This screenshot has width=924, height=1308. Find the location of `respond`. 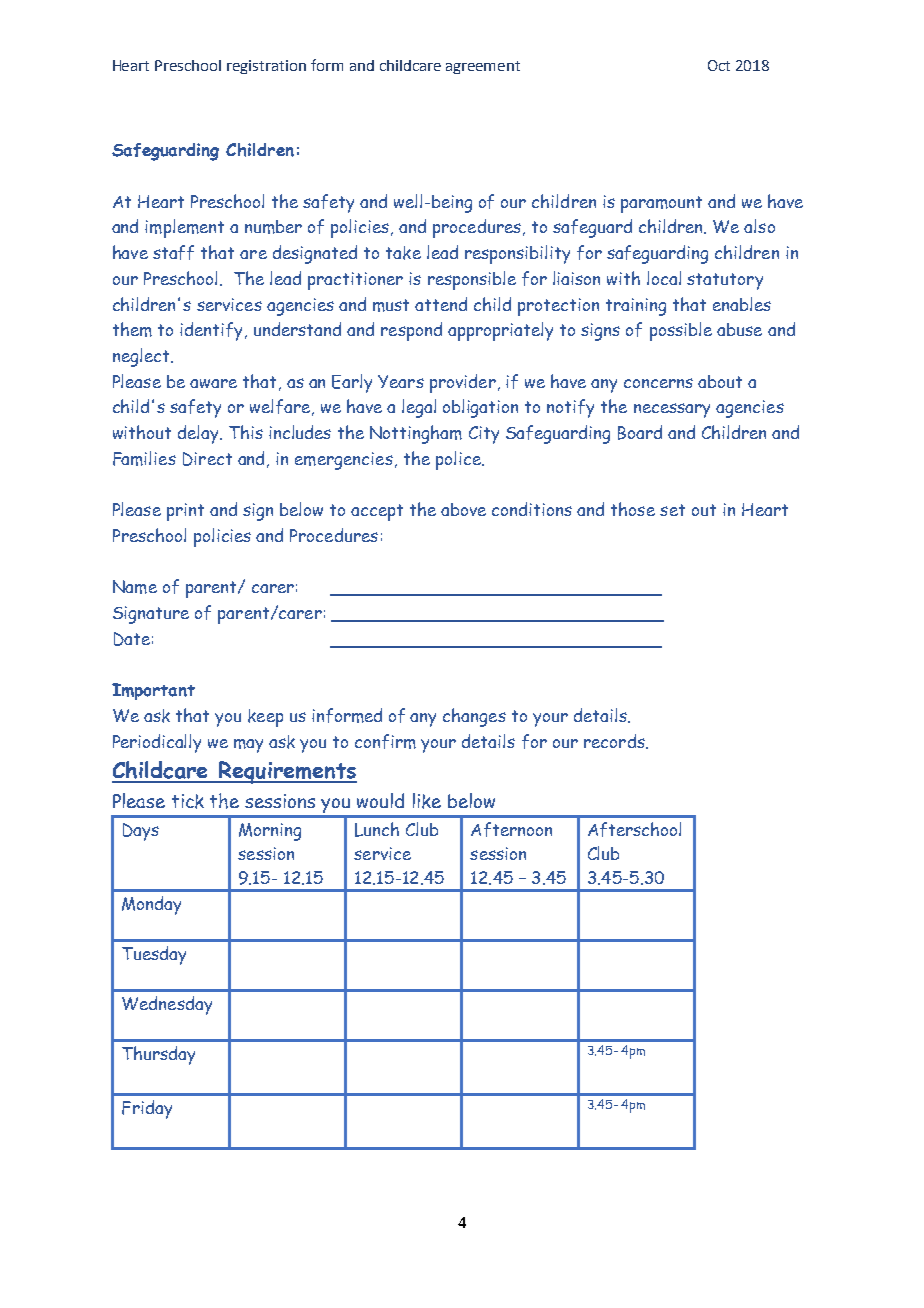

respond is located at coordinates (411, 331).
